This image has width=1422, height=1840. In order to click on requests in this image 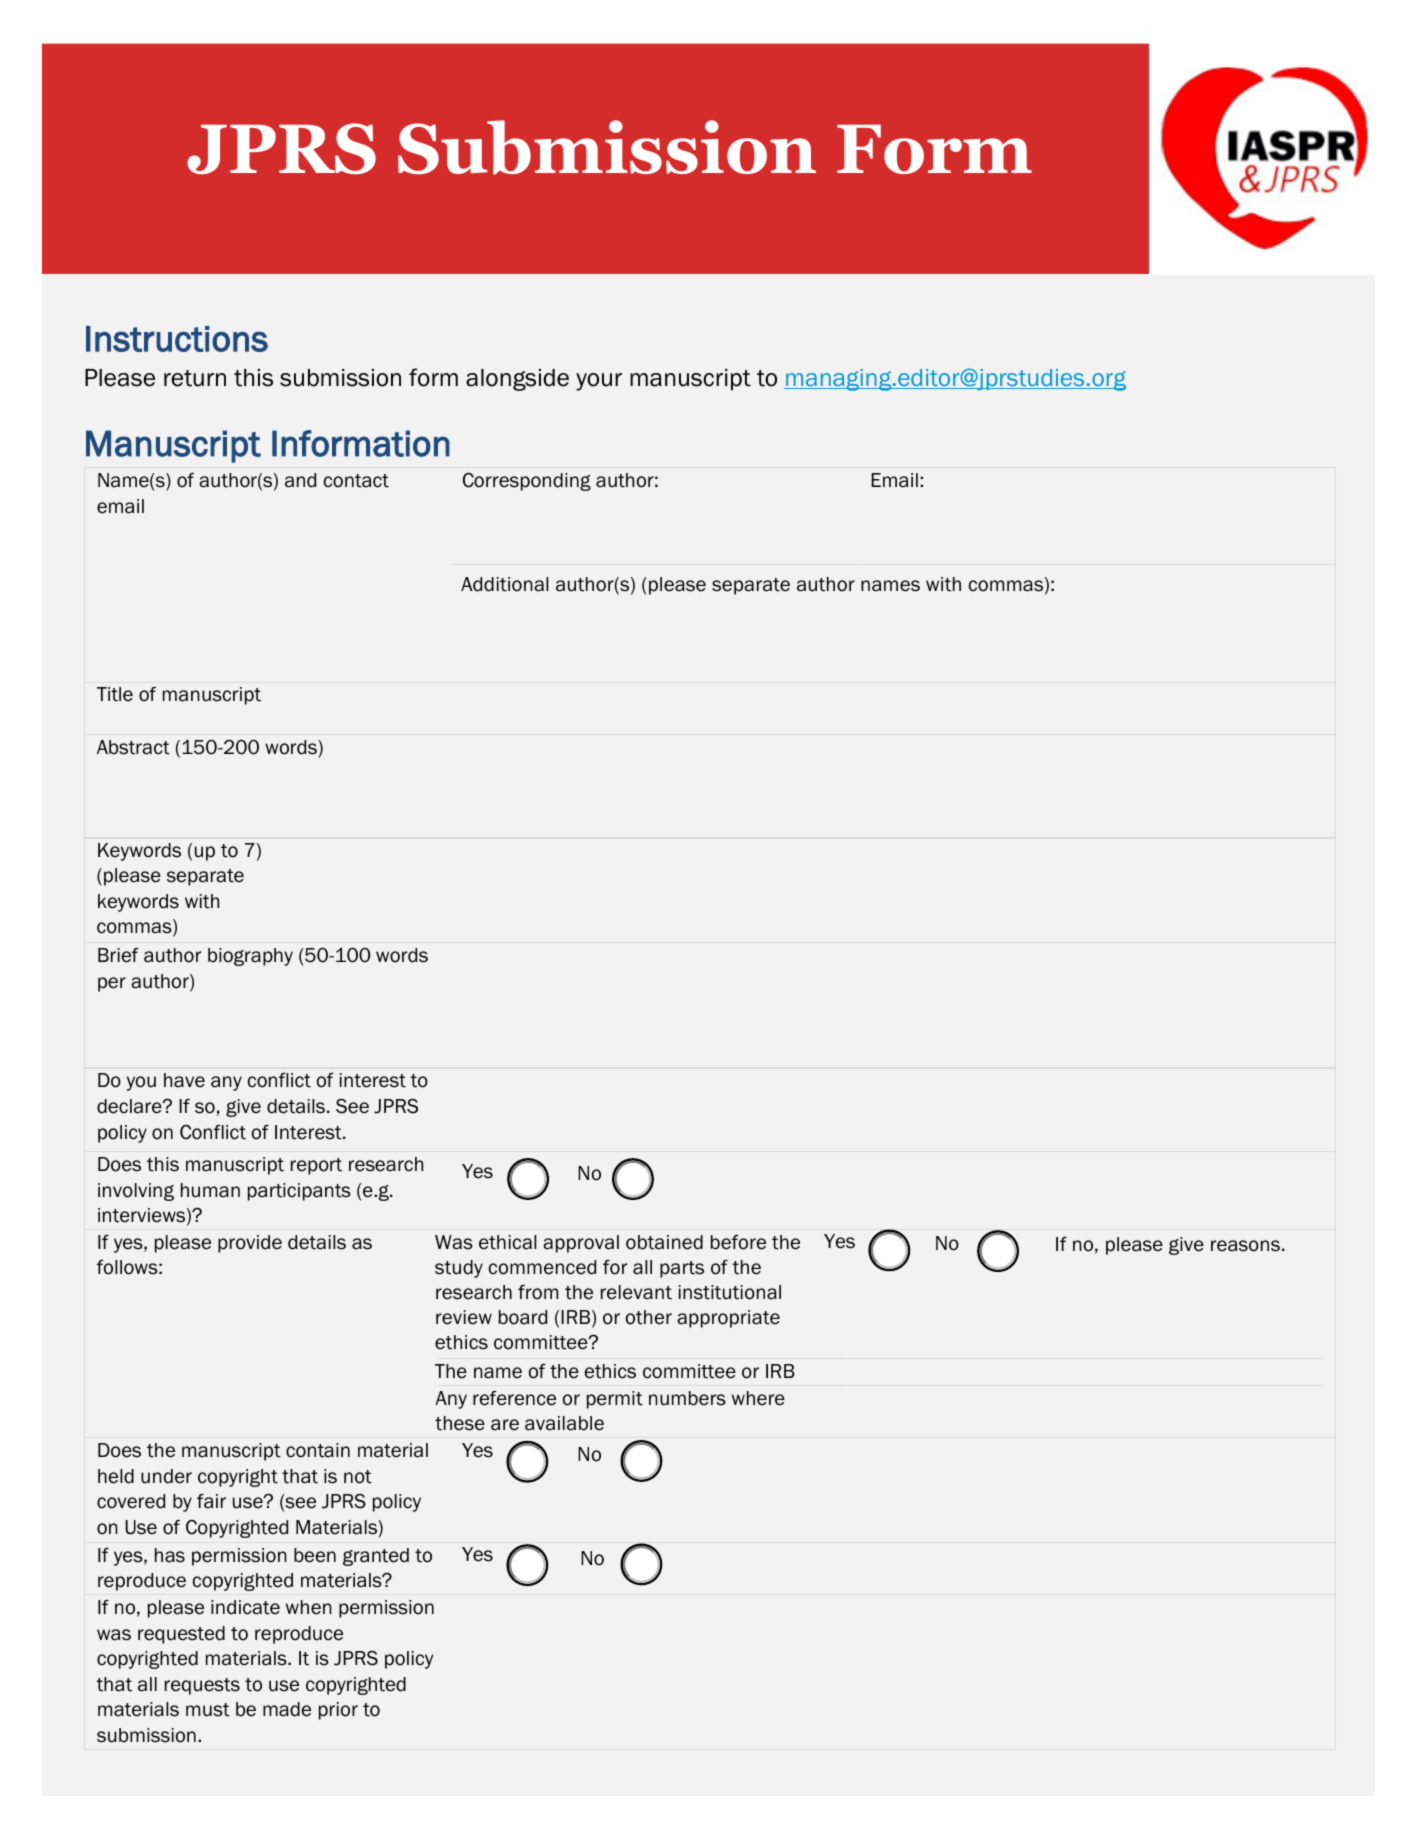, I will do `click(202, 1686)`.
